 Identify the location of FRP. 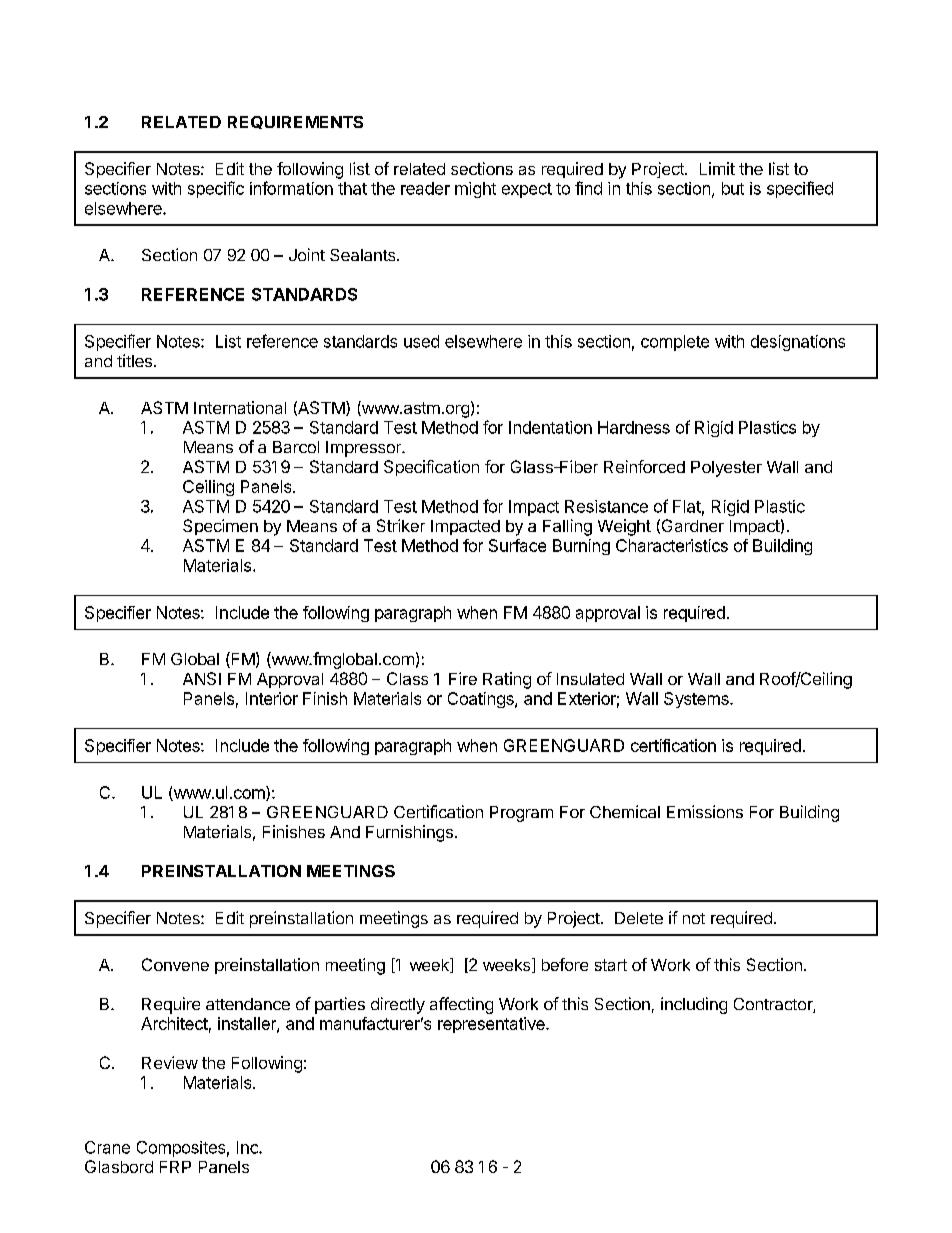
(175, 1167).
